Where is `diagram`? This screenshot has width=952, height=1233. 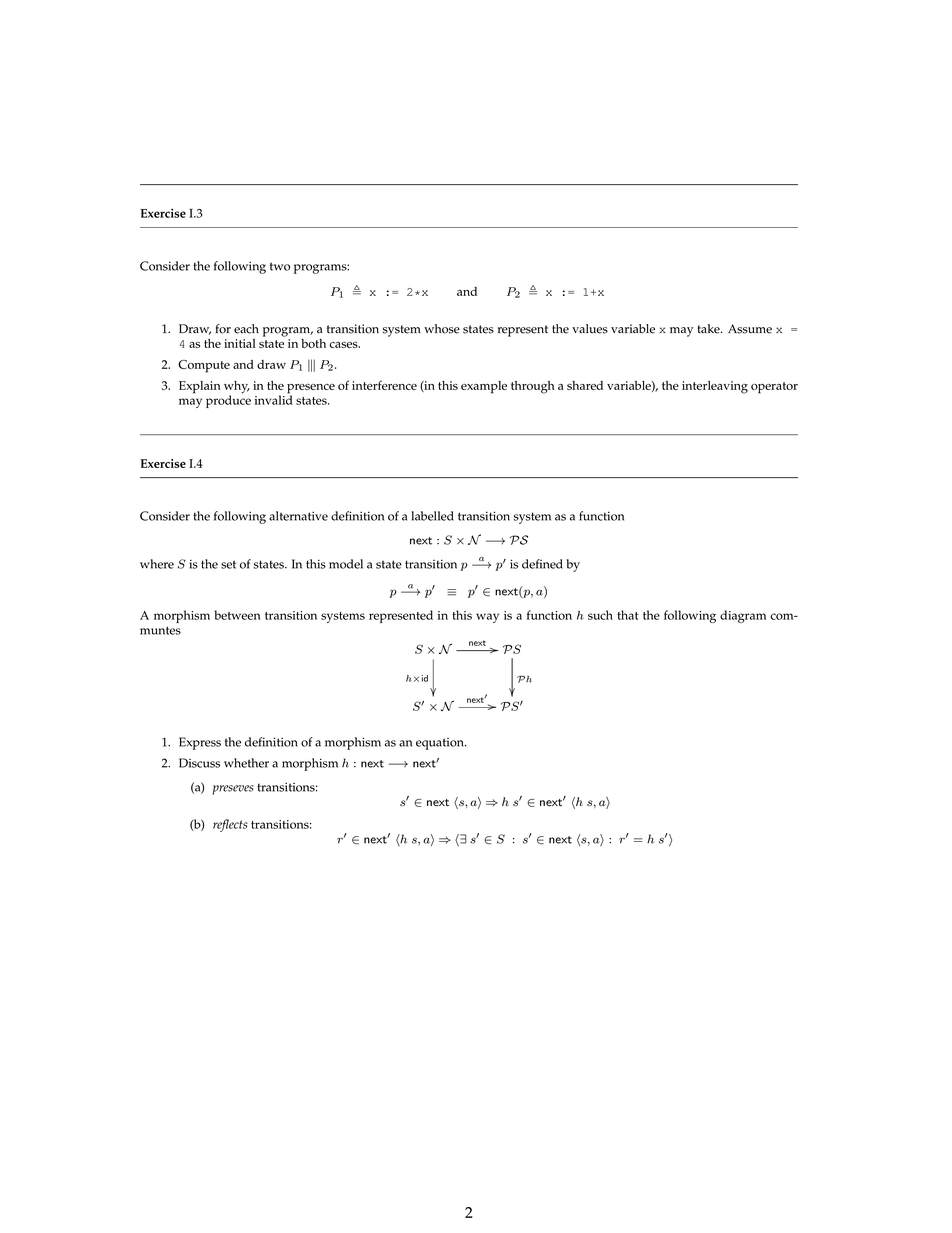
diagram is located at coordinates (743, 616).
